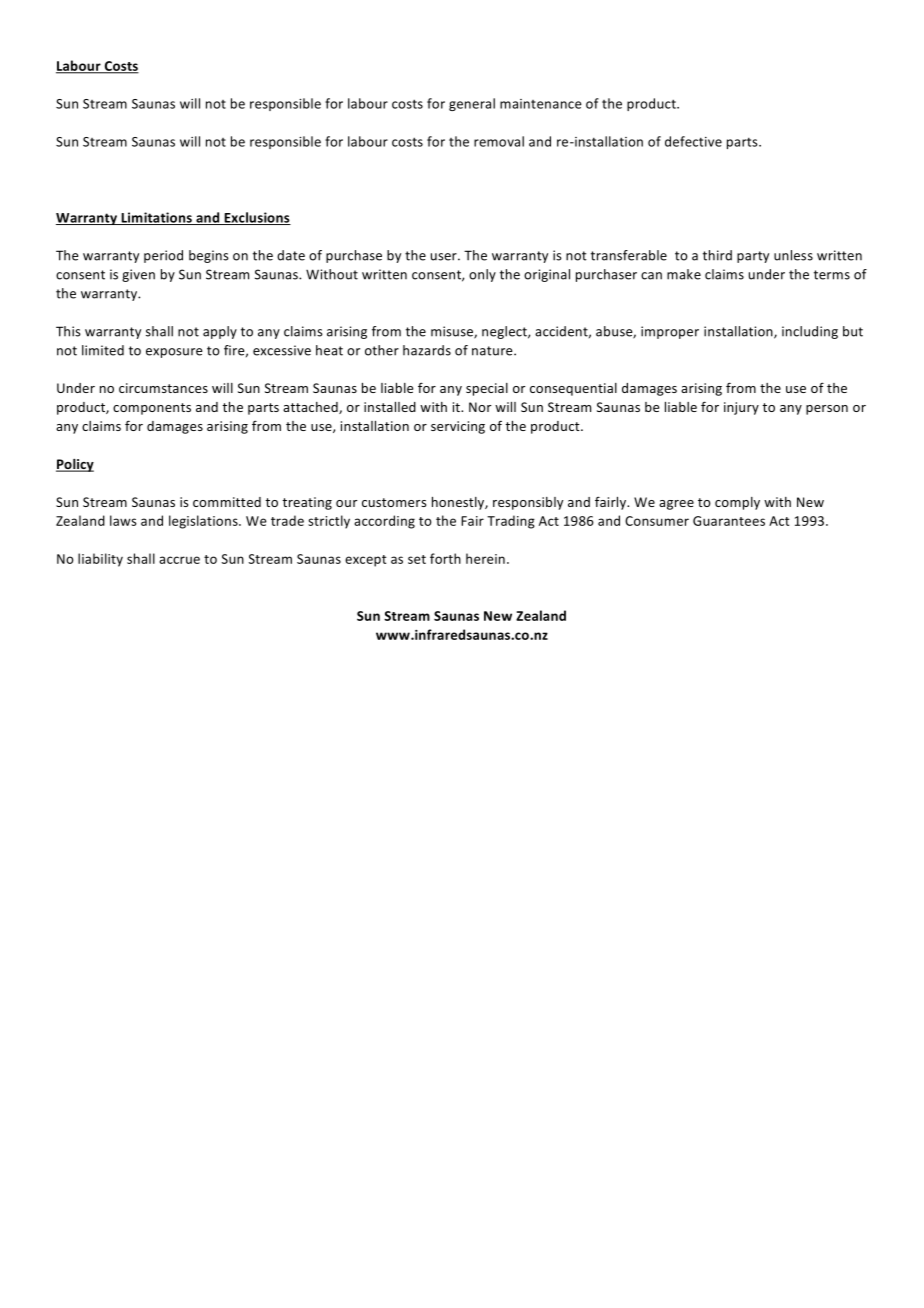 This page has height=1308, width=924. What do you see at coordinates (693, 141) in the page?
I see `defective` at bounding box center [693, 141].
